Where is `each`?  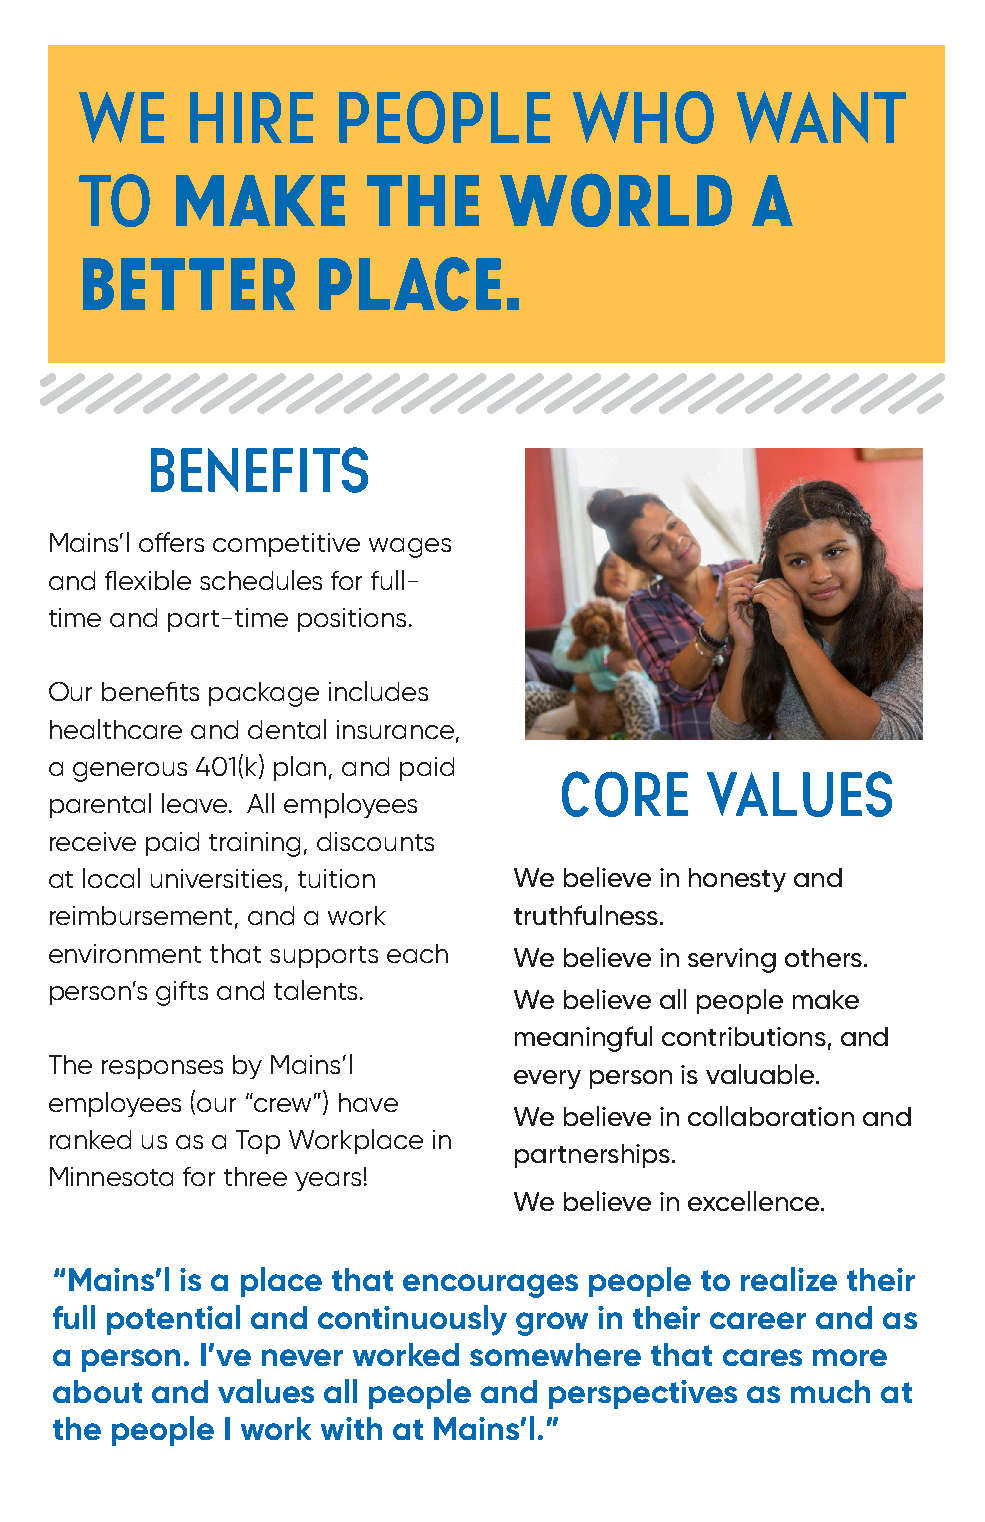 each is located at coordinates (417, 953).
